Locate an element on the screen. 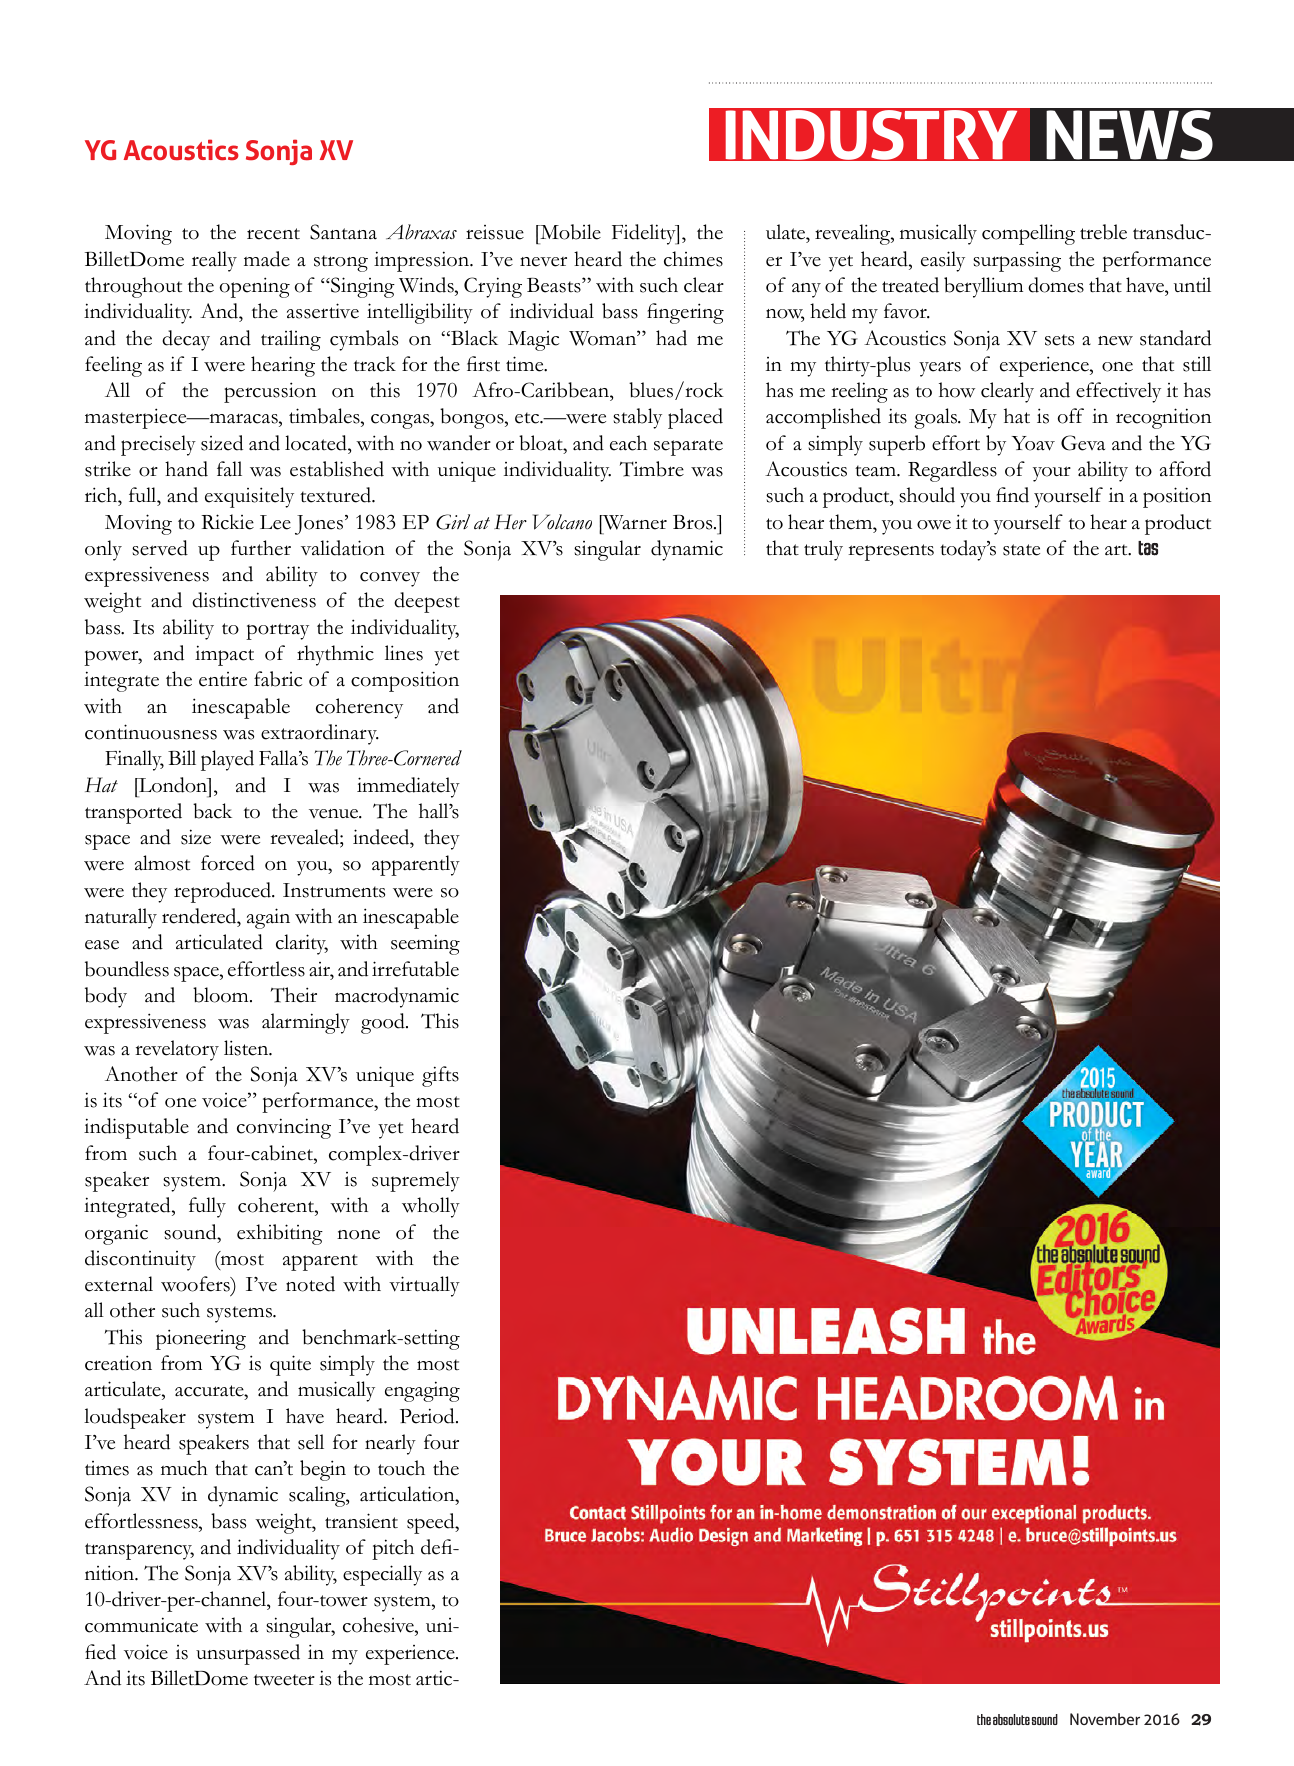 The height and width of the screenshot is (1766, 1294). especially is located at coordinates (382, 1575).
